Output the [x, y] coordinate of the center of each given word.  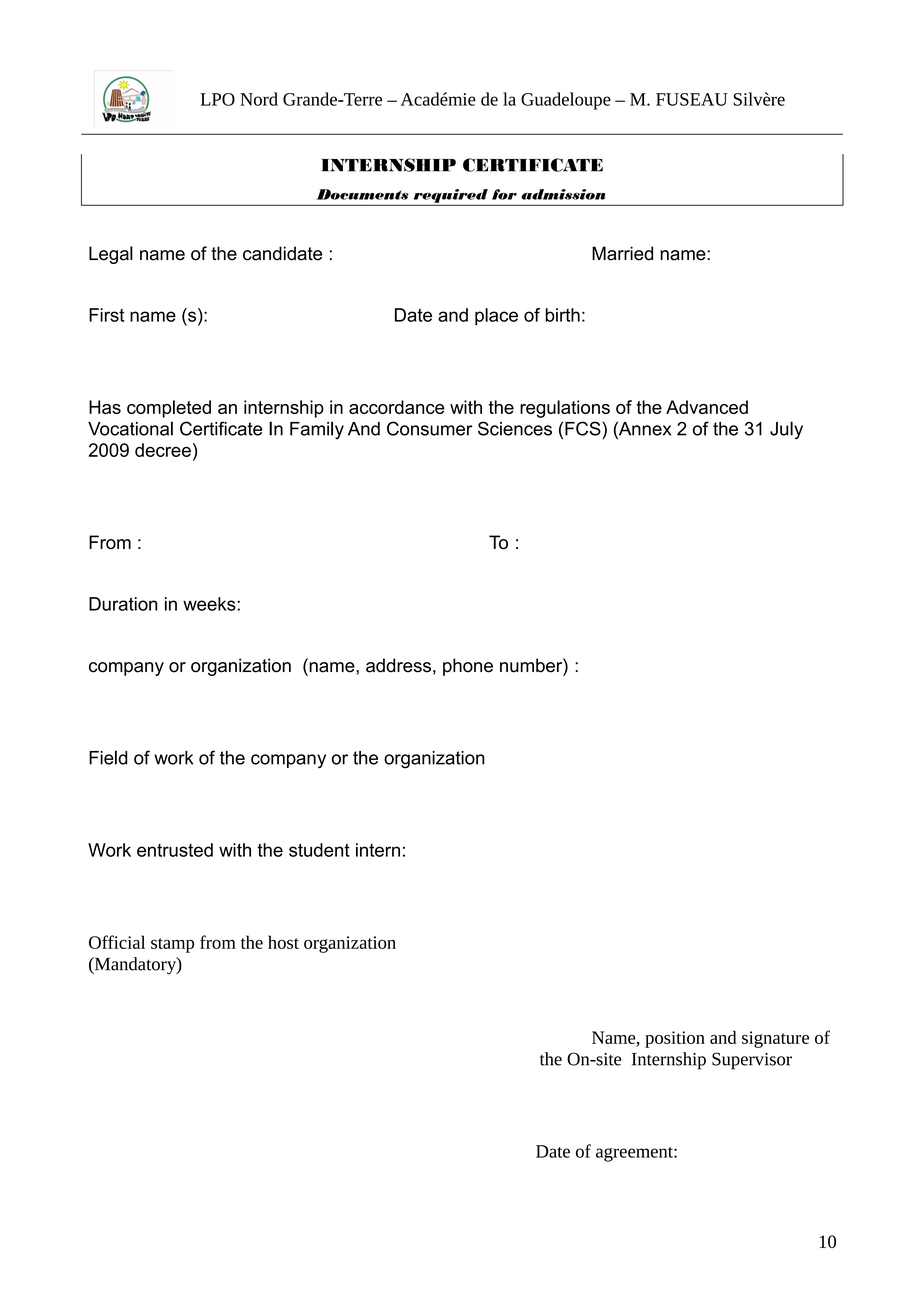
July [786, 430]
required [450, 197]
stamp [172, 945]
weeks [210, 604]
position [675, 1039]
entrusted [175, 850]
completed [169, 409]
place [496, 317]
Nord [259, 99]
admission [563, 194]
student [319, 850]
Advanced [707, 407]
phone [468, 667]
